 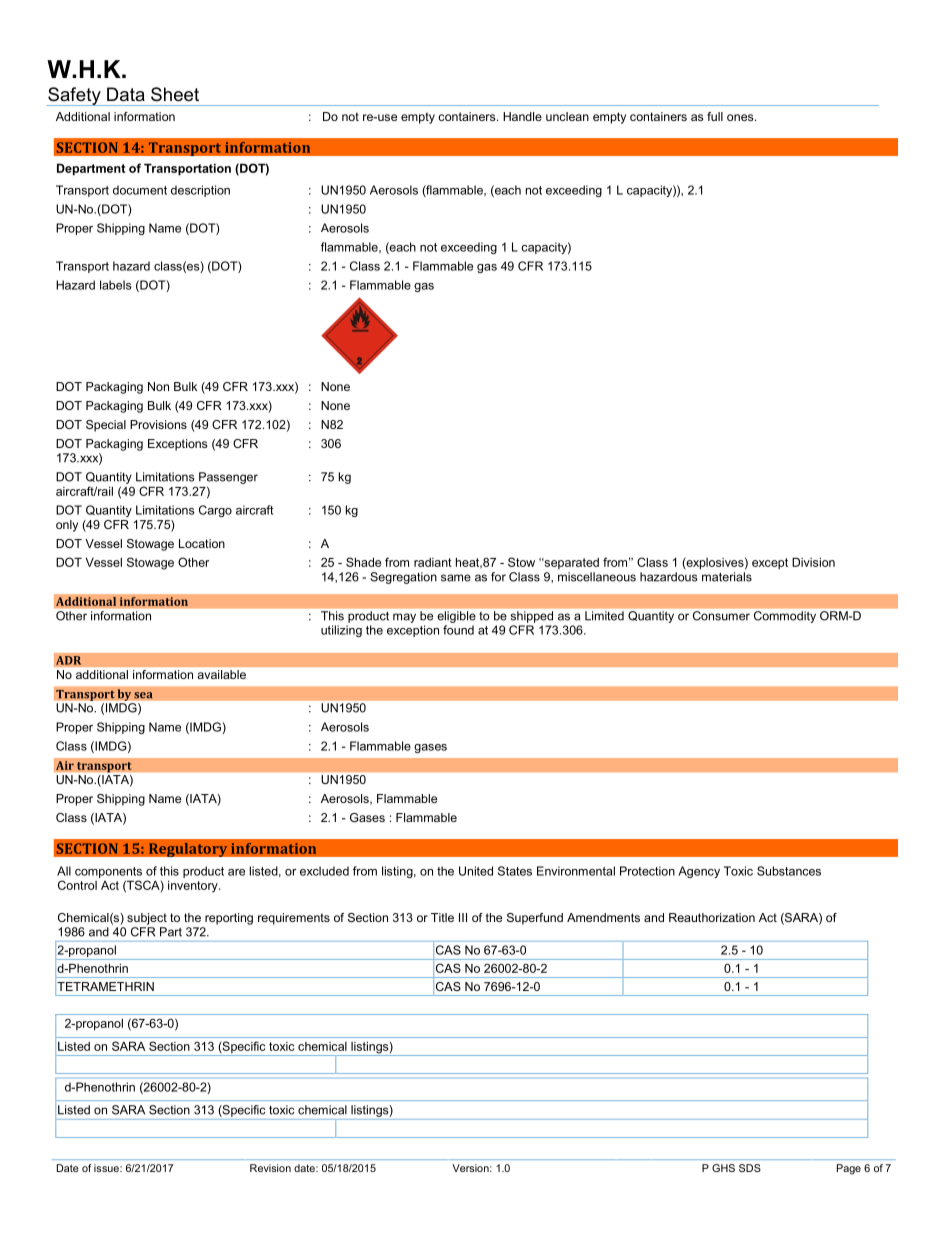 What do you see at coordinates (175, 94) in the screenshot?
I see `Sheet` at bounding box center [175, 94].
